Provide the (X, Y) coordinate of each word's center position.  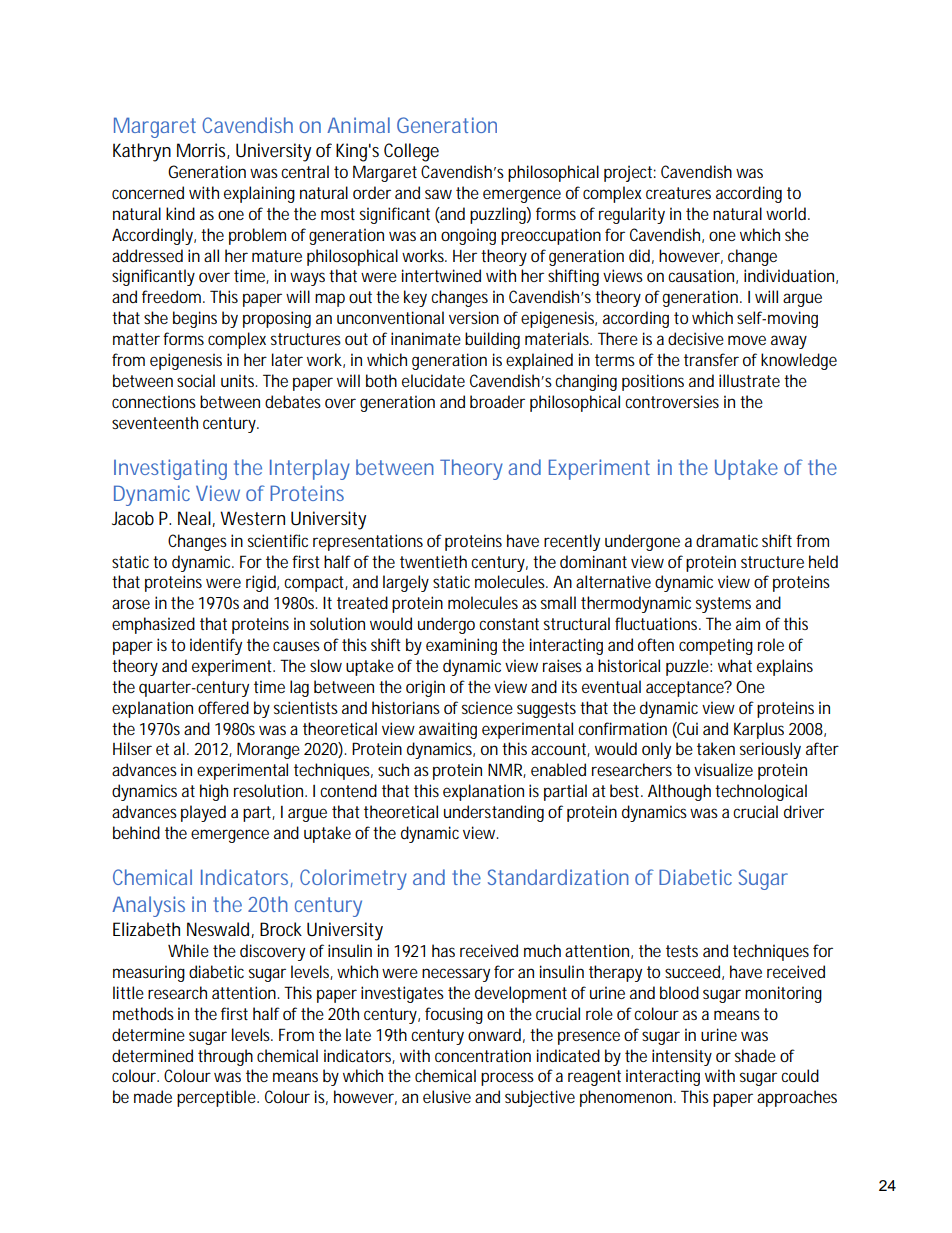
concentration (483, 1055)
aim (748, 623)
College (411, 152)
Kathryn (142, 152)
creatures (678, 193)
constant (509, 624)
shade (755, 1055)
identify (216, 646)
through (225, 1057)
